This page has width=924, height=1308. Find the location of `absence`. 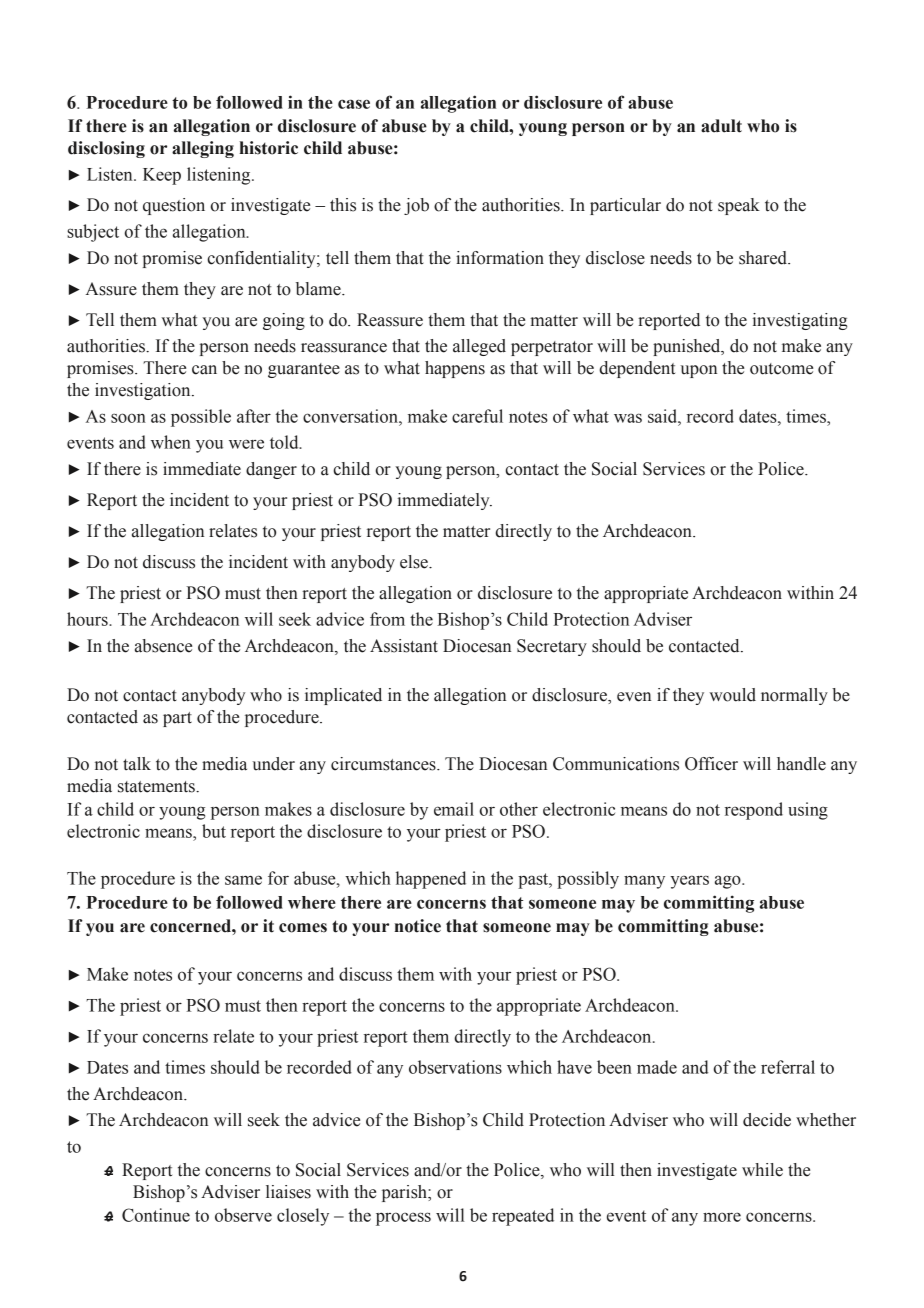

absence is located at coordinates (163, 646).
